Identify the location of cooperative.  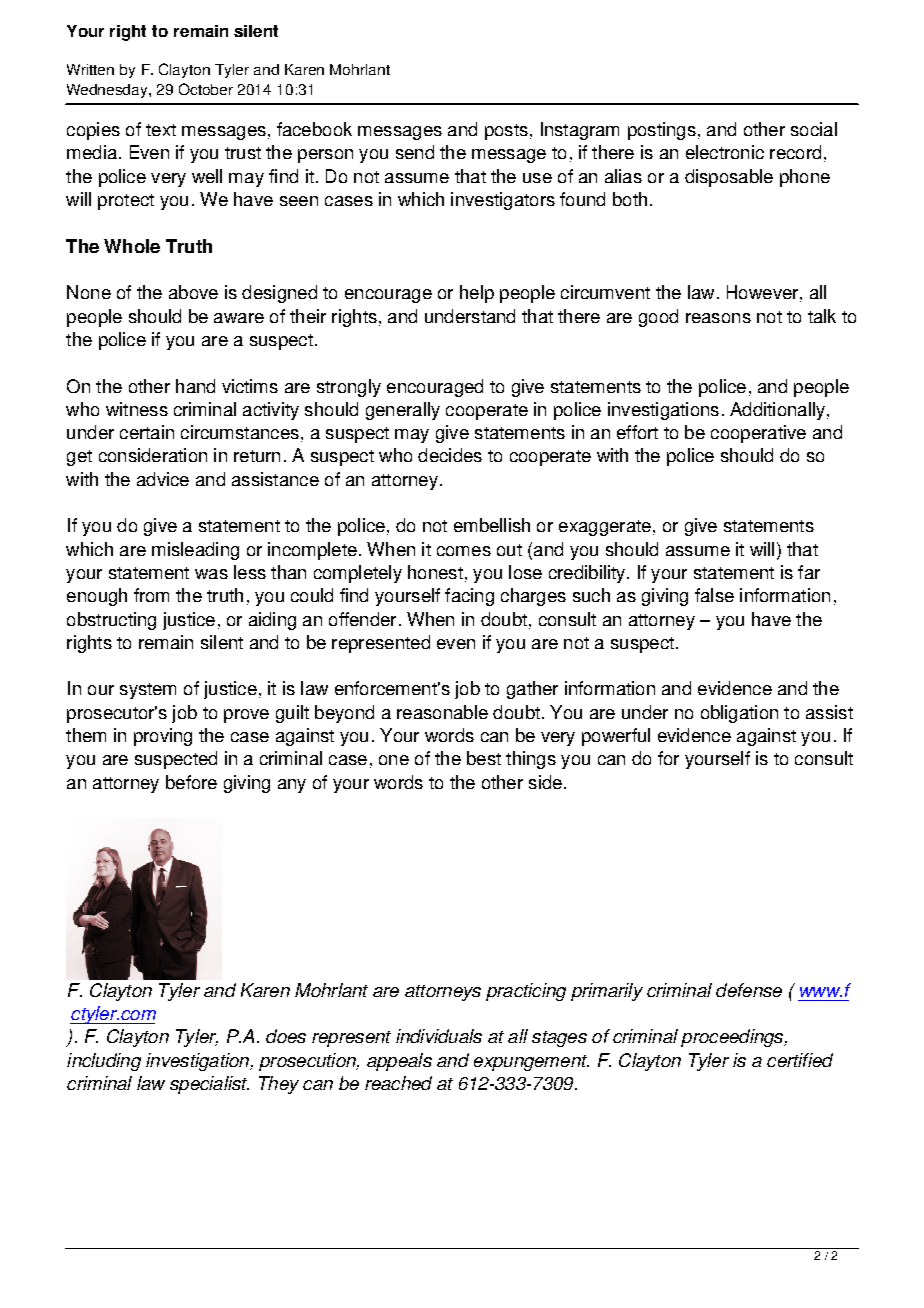
(758, 434).
